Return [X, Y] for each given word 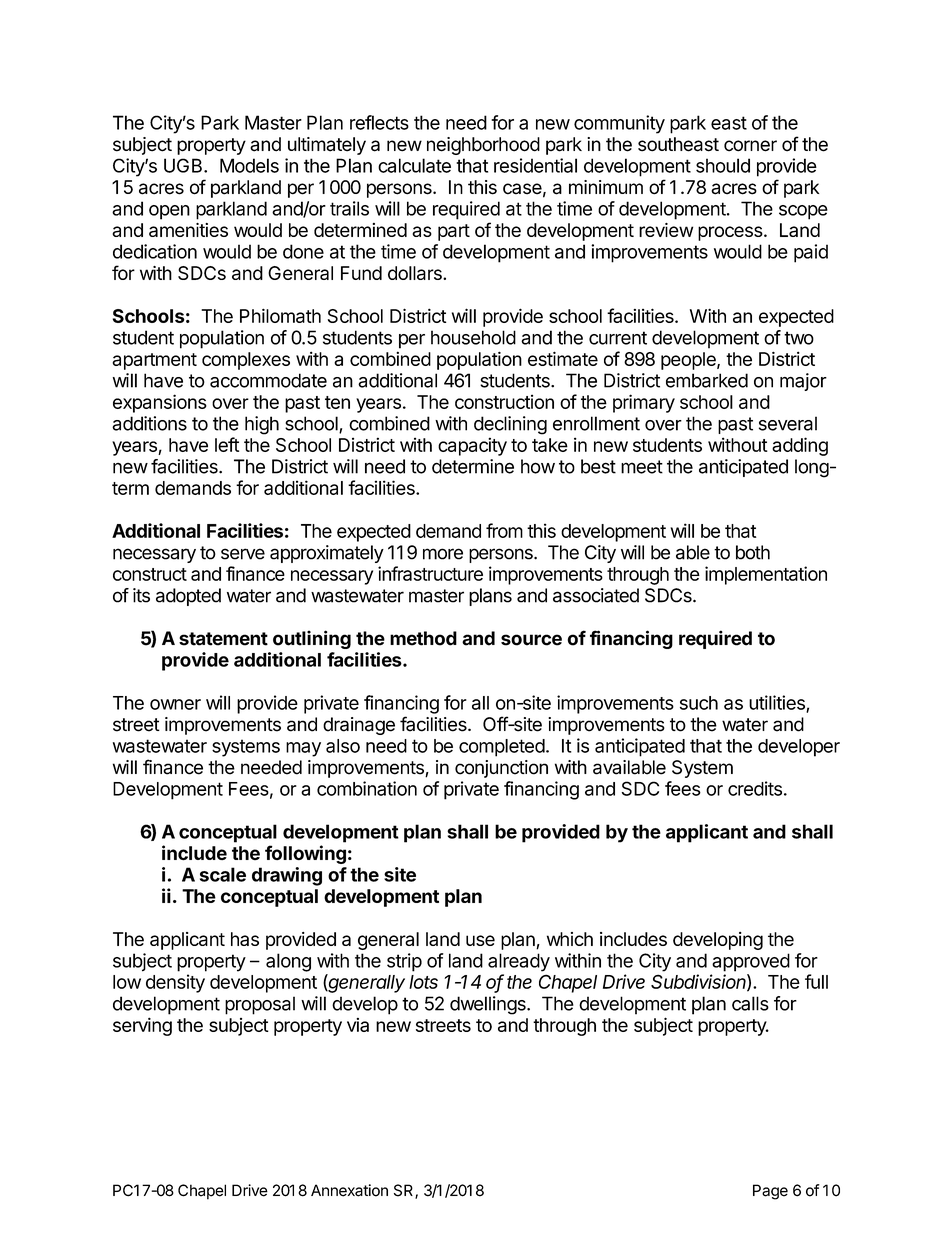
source [531, 640]
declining [510, 425]
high [262, 425]
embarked [707, 380]
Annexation [349, 1190]
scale [223, 874]
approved [751, 962]
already [519, 962]
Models [249, 165]
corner [750, 146]
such [699, 703]
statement [223, 639]
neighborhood [483, 146]
